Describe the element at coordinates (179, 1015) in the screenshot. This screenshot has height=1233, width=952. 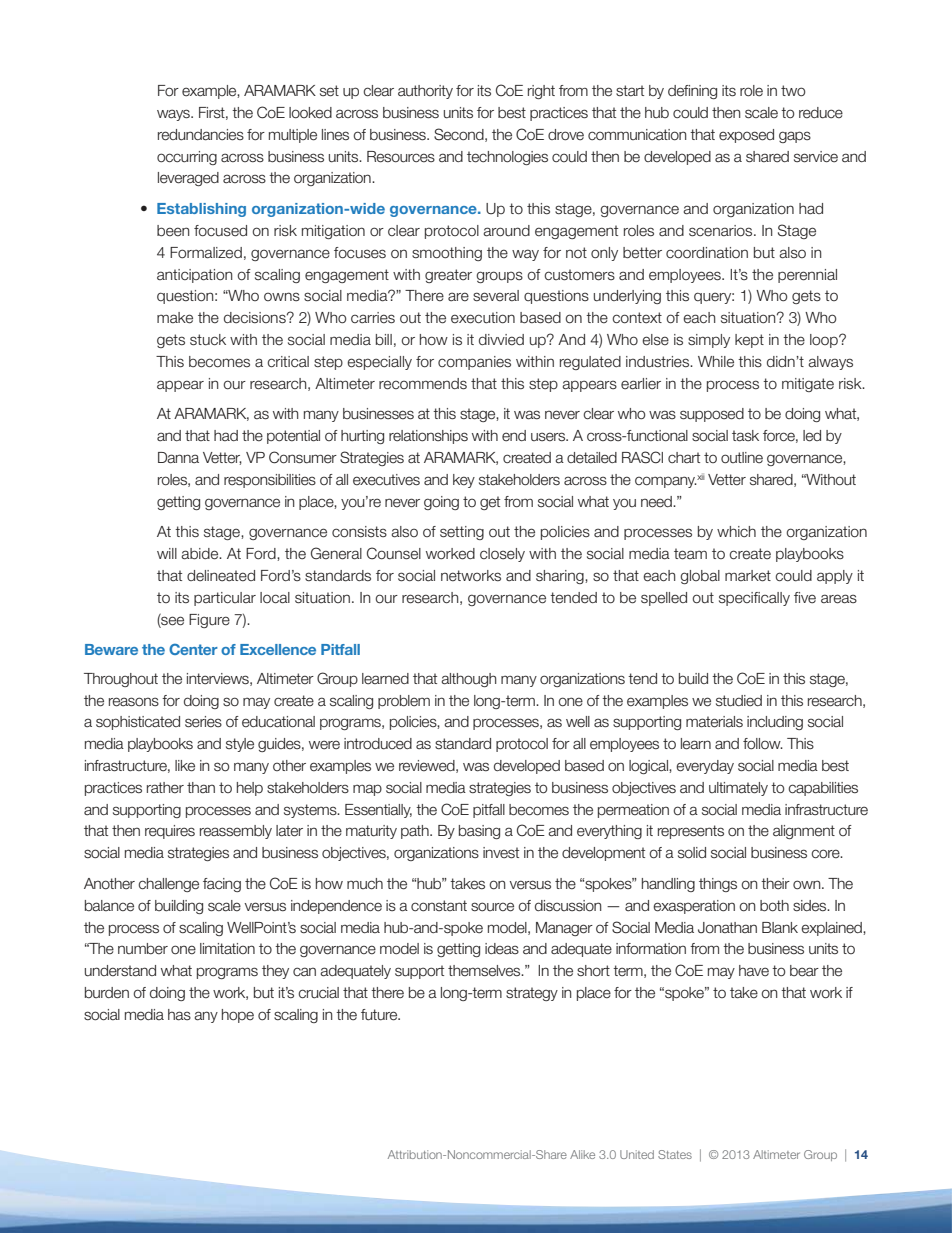
I see `has` at that location.
